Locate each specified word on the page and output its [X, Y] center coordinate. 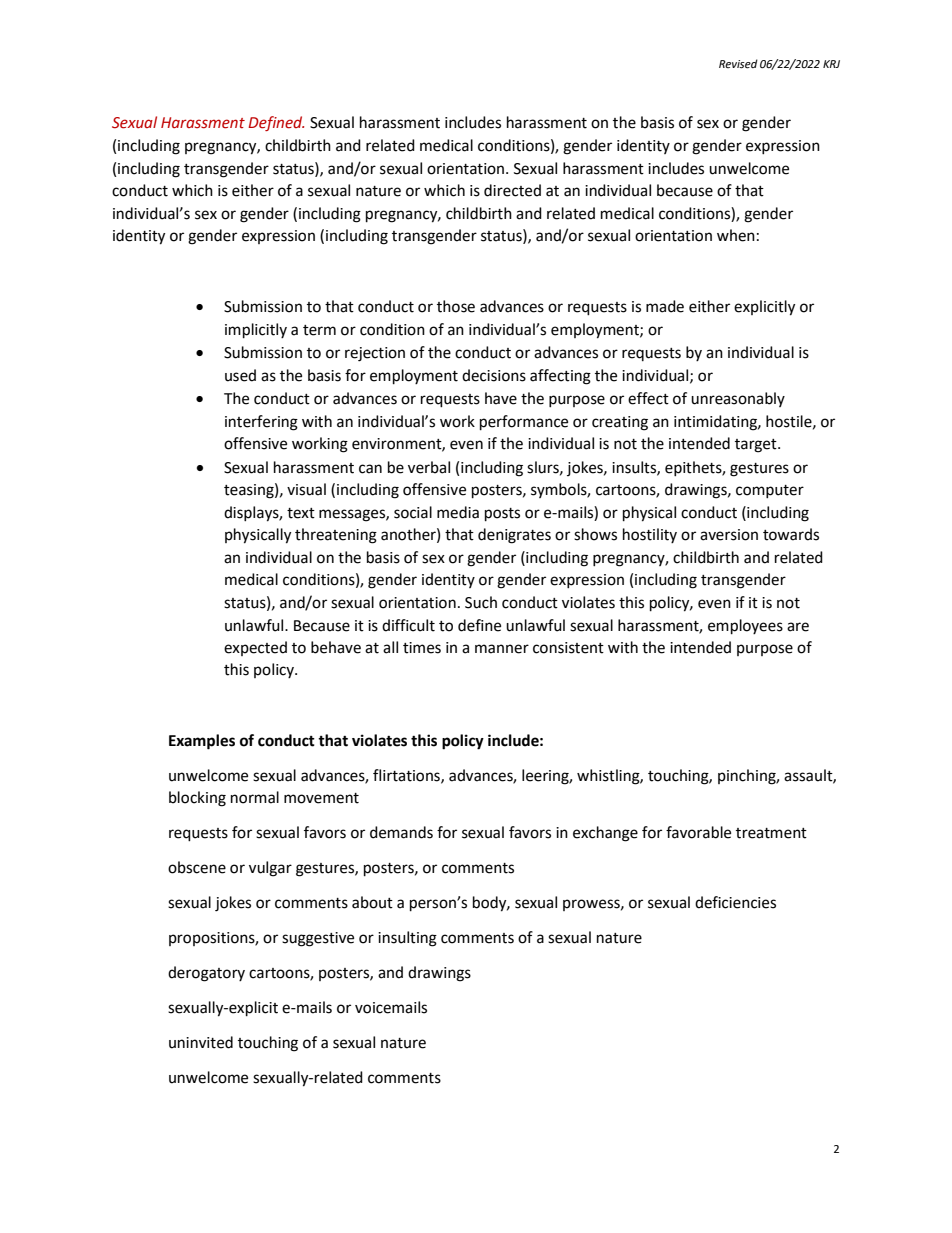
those [456, 306]
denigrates [514, 536]
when [736, 235]
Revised [738, 64]
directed [512, 190]
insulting [407, 939]
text [301, 513]
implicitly [256, 331]
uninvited [201, 1042]
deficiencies [735, 902]
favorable [698, 832]
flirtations [407, 776]
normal [255, 797]
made [665, 306]
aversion [729, 535]
